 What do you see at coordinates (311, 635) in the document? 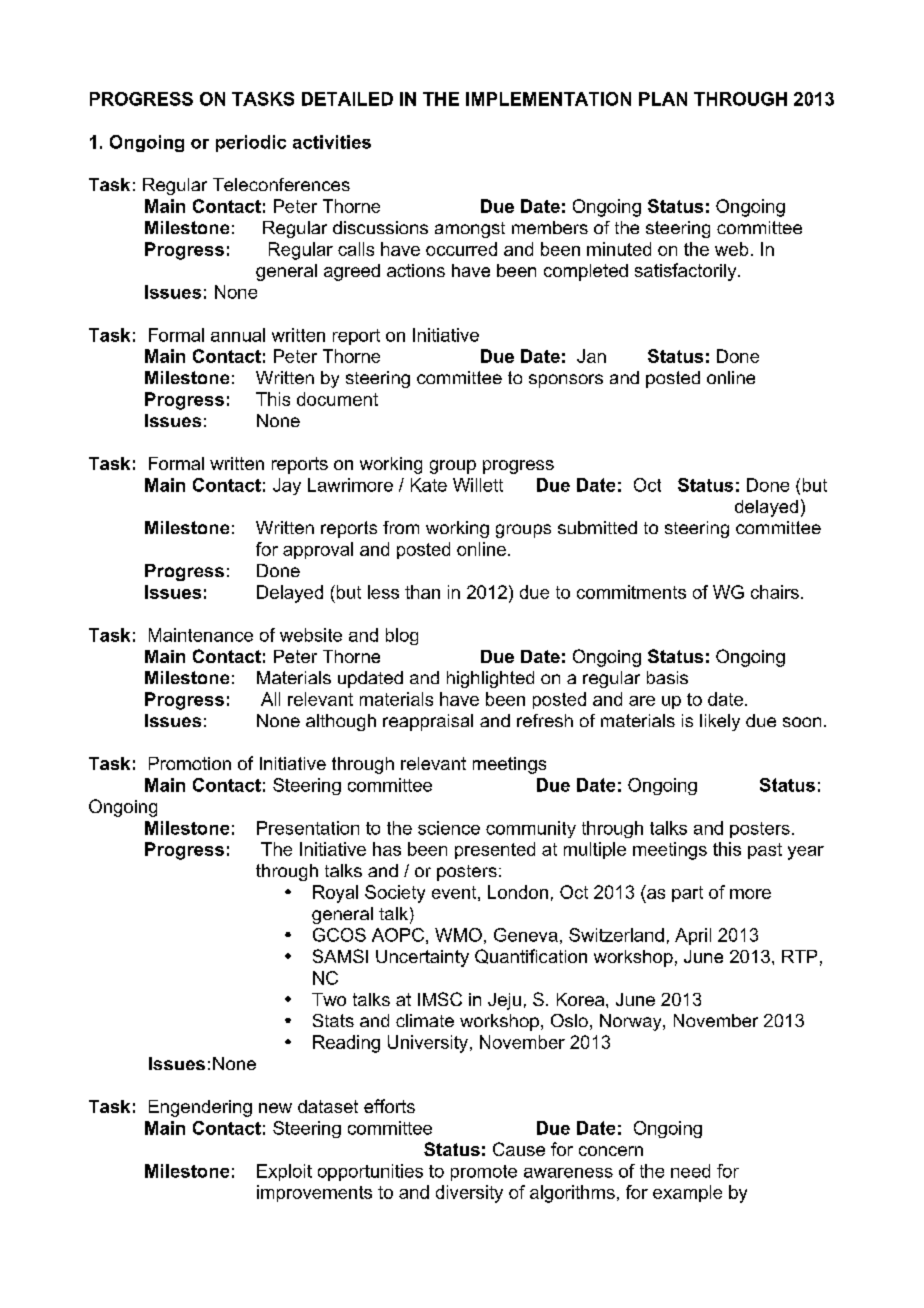
I see `website` at bounding box center [311, 635].
